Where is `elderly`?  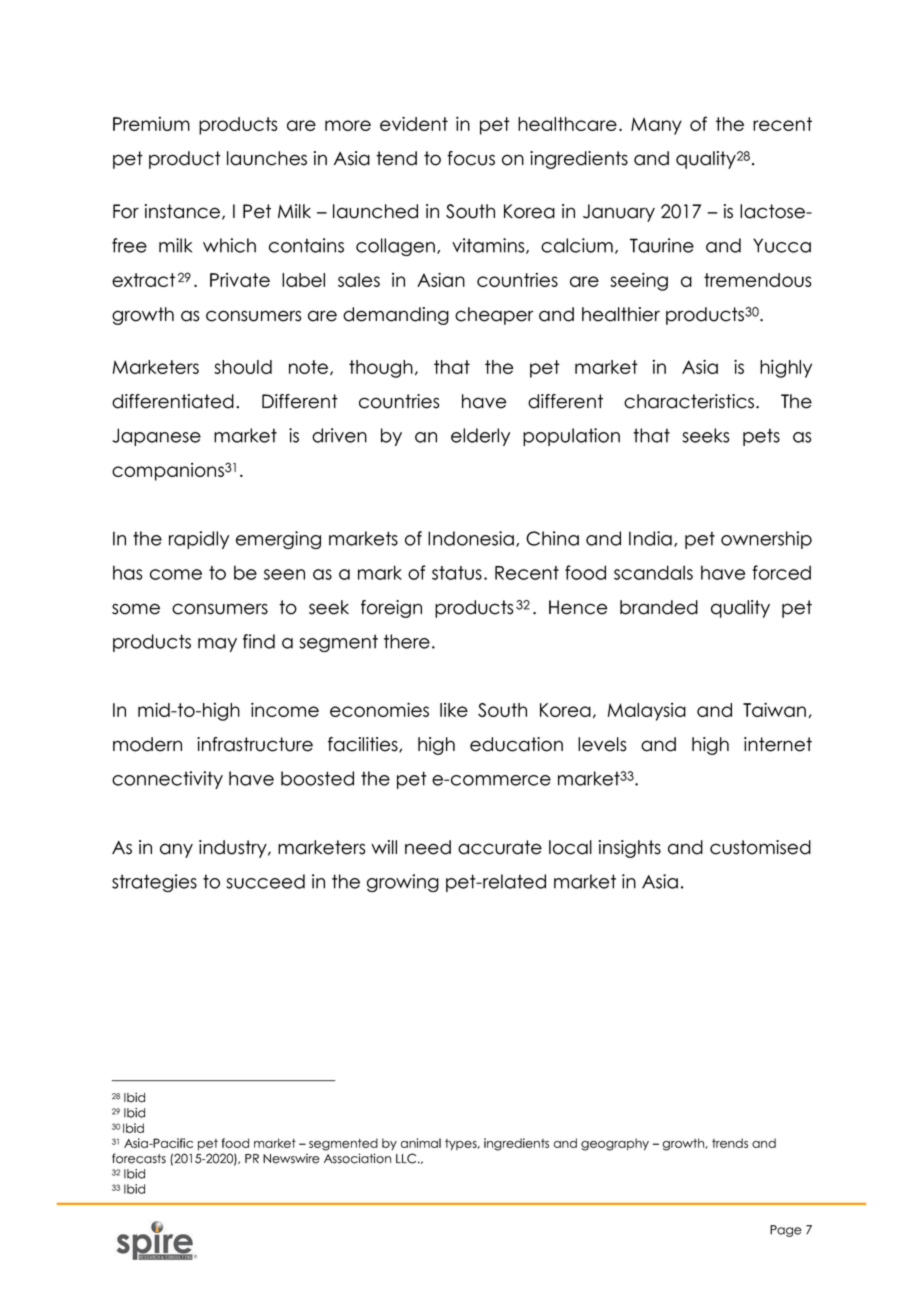 elderly is located at coordinates (480, 437).
